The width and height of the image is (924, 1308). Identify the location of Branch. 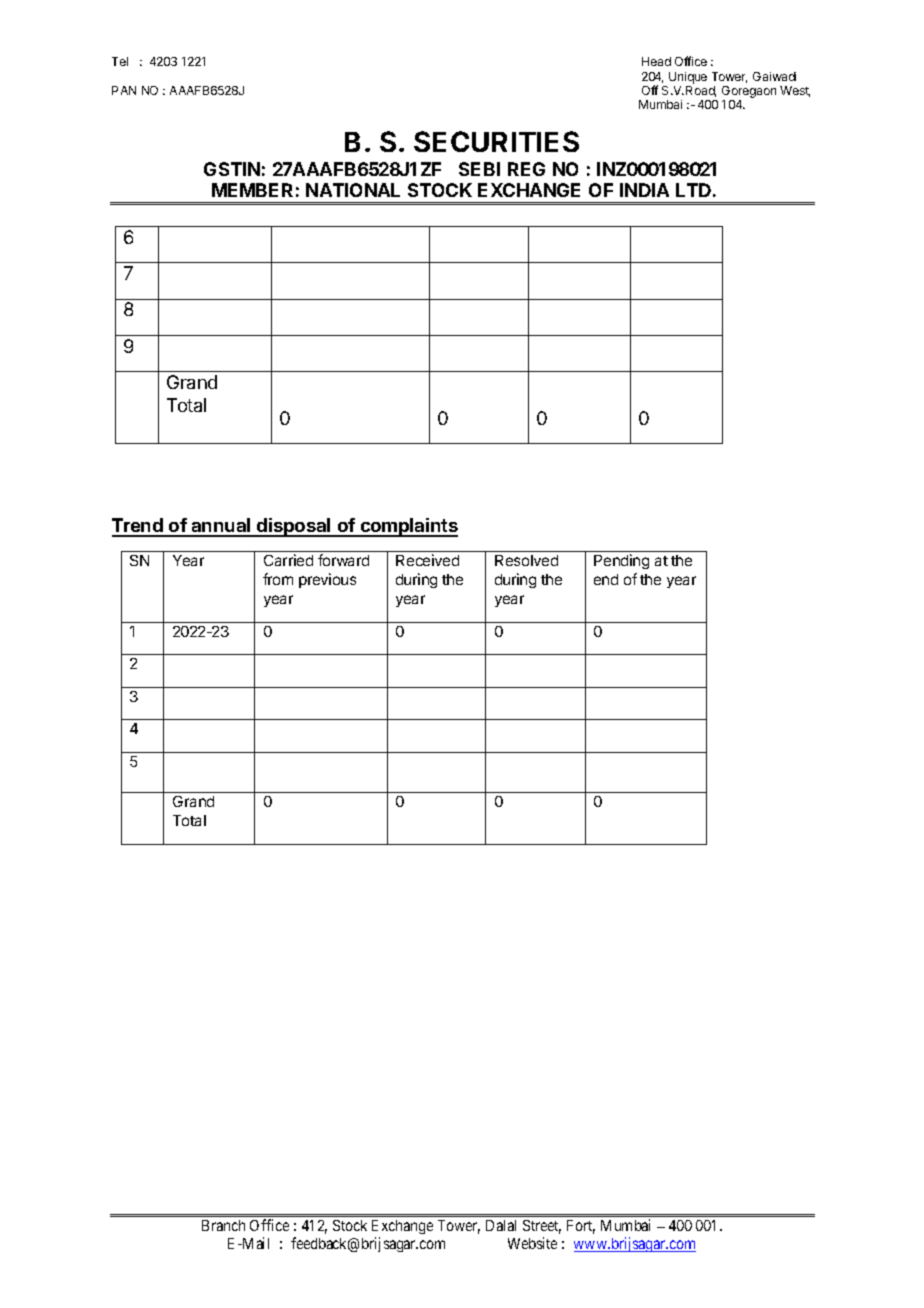
(223, 1225).
